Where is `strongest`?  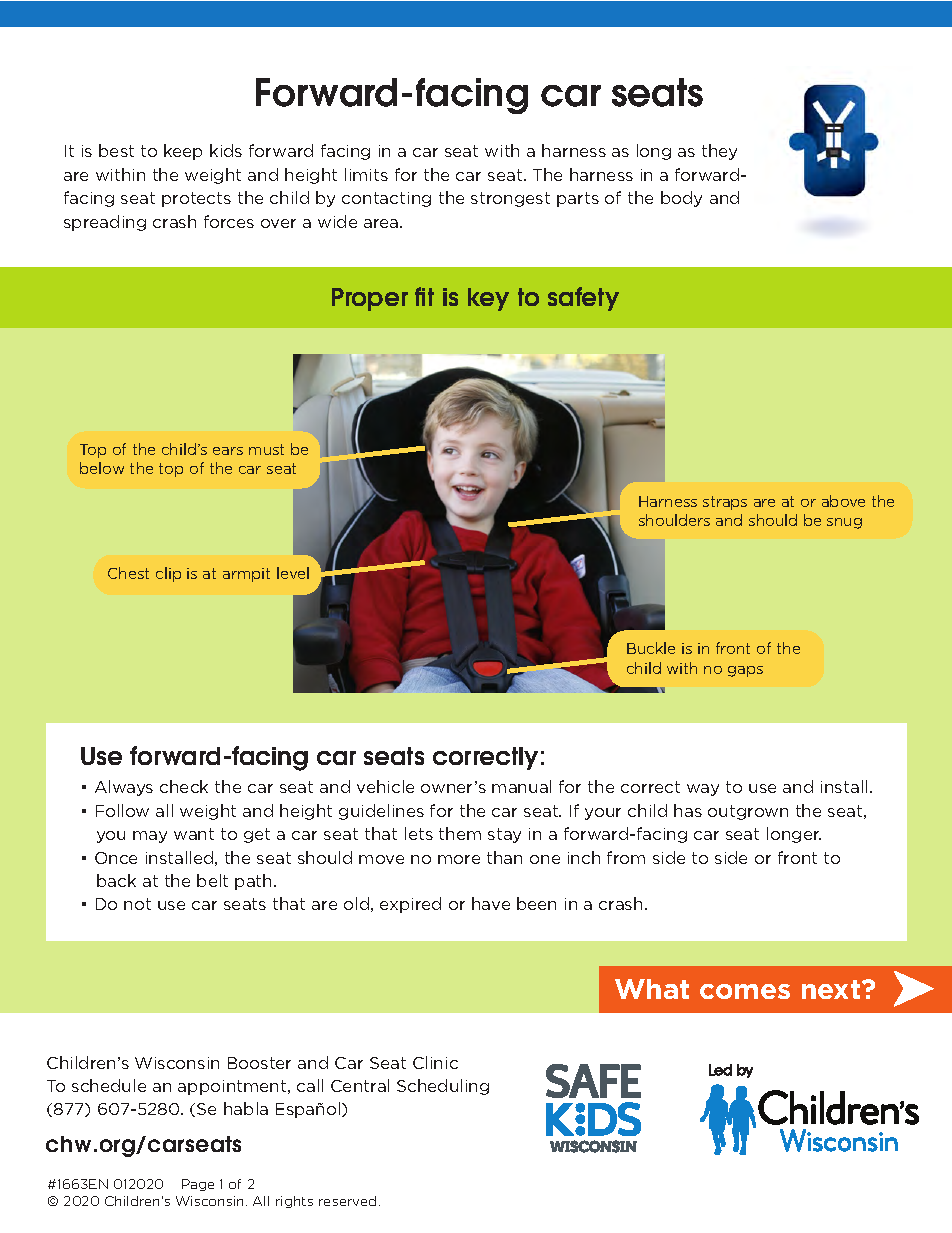 strongest is located at coordinates (510, 199).
